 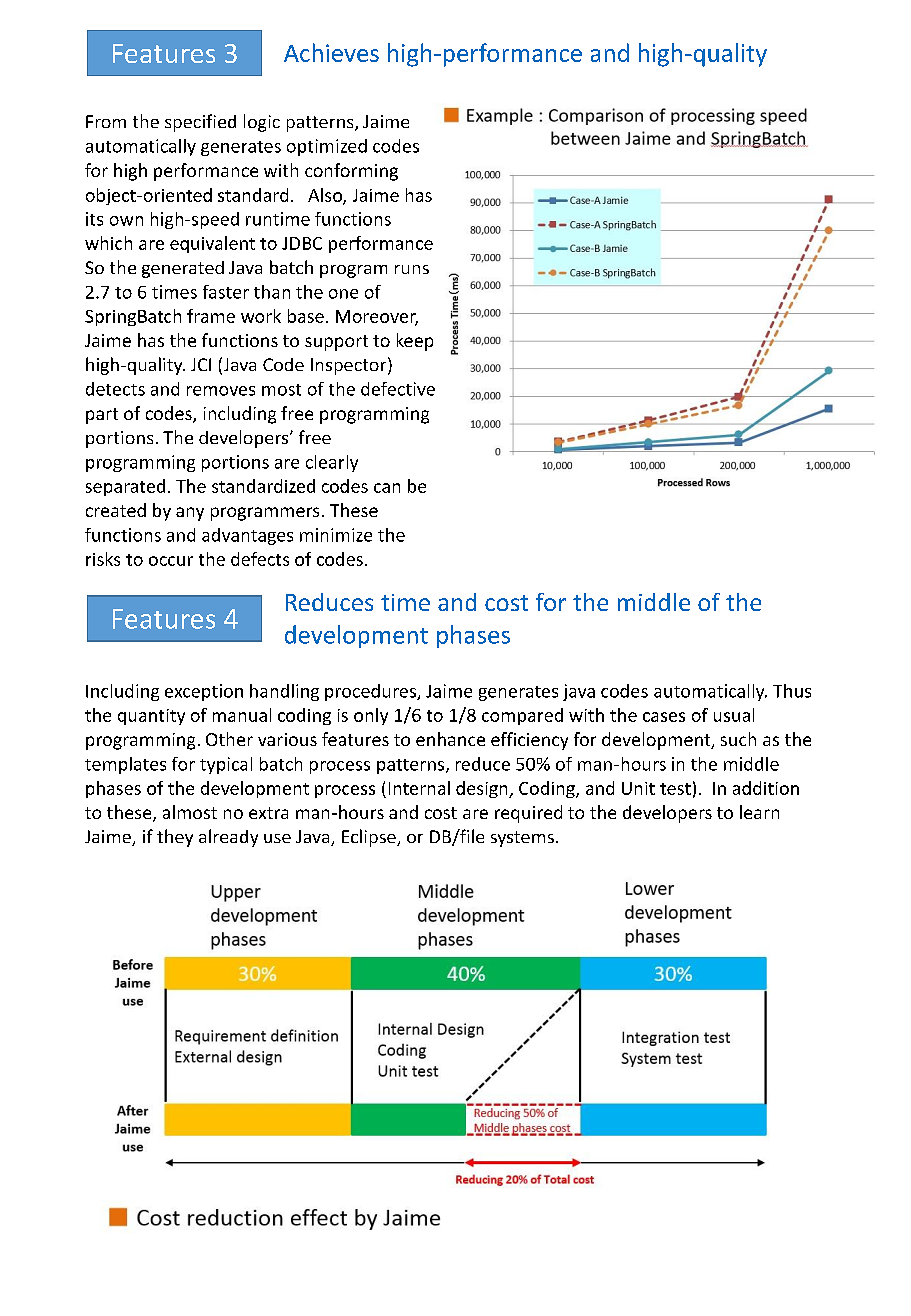 I want to click on conforming, so click(x=351, y=172).
